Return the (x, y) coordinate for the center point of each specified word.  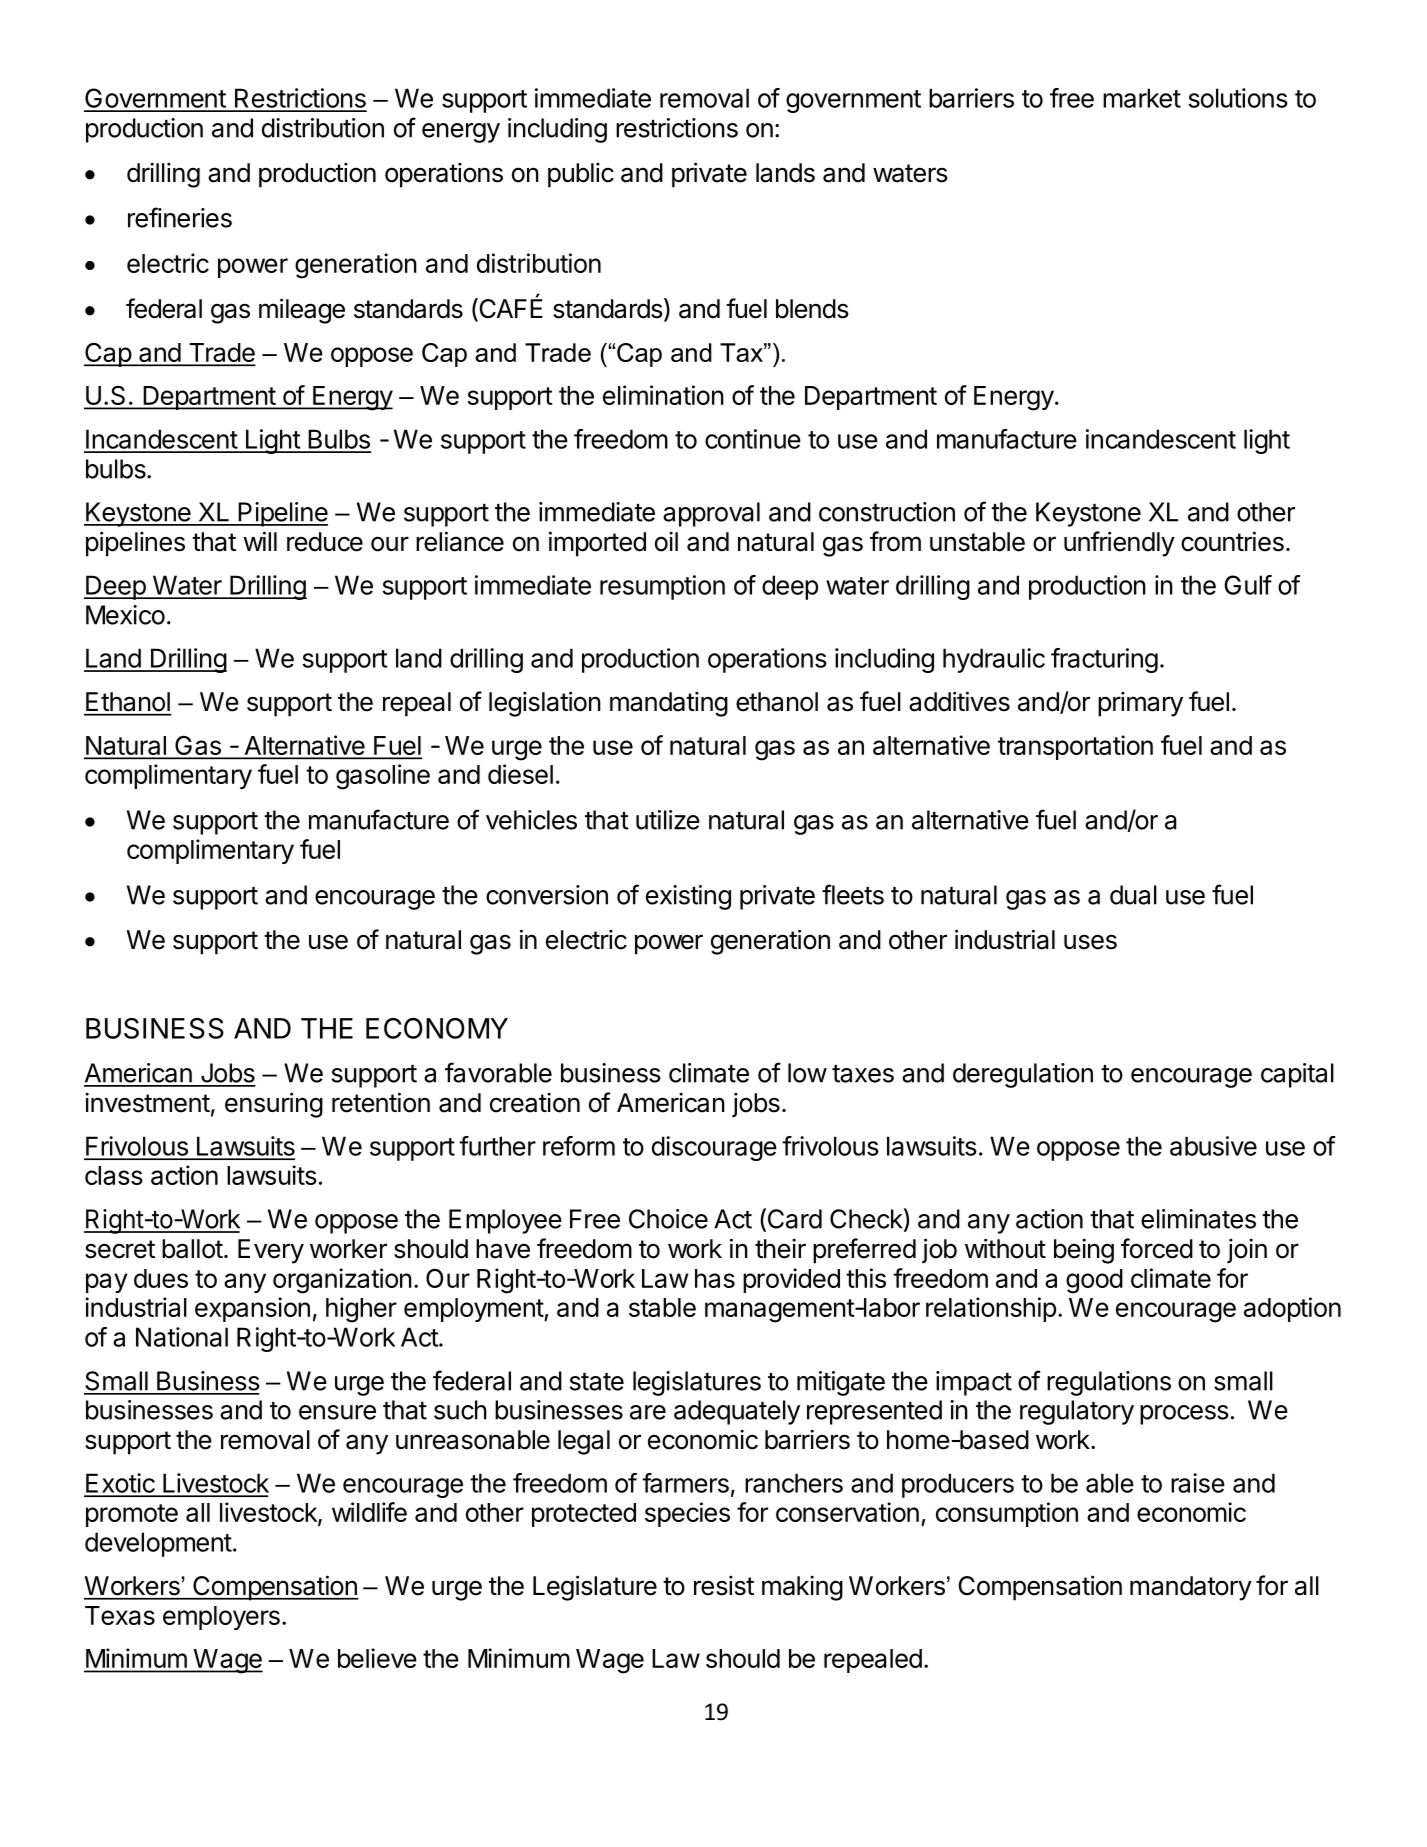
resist (724, 1586)
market (1142, 98)
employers (221, 1618)
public (581, 175)
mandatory (1191, 1588)
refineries (180, 217)
